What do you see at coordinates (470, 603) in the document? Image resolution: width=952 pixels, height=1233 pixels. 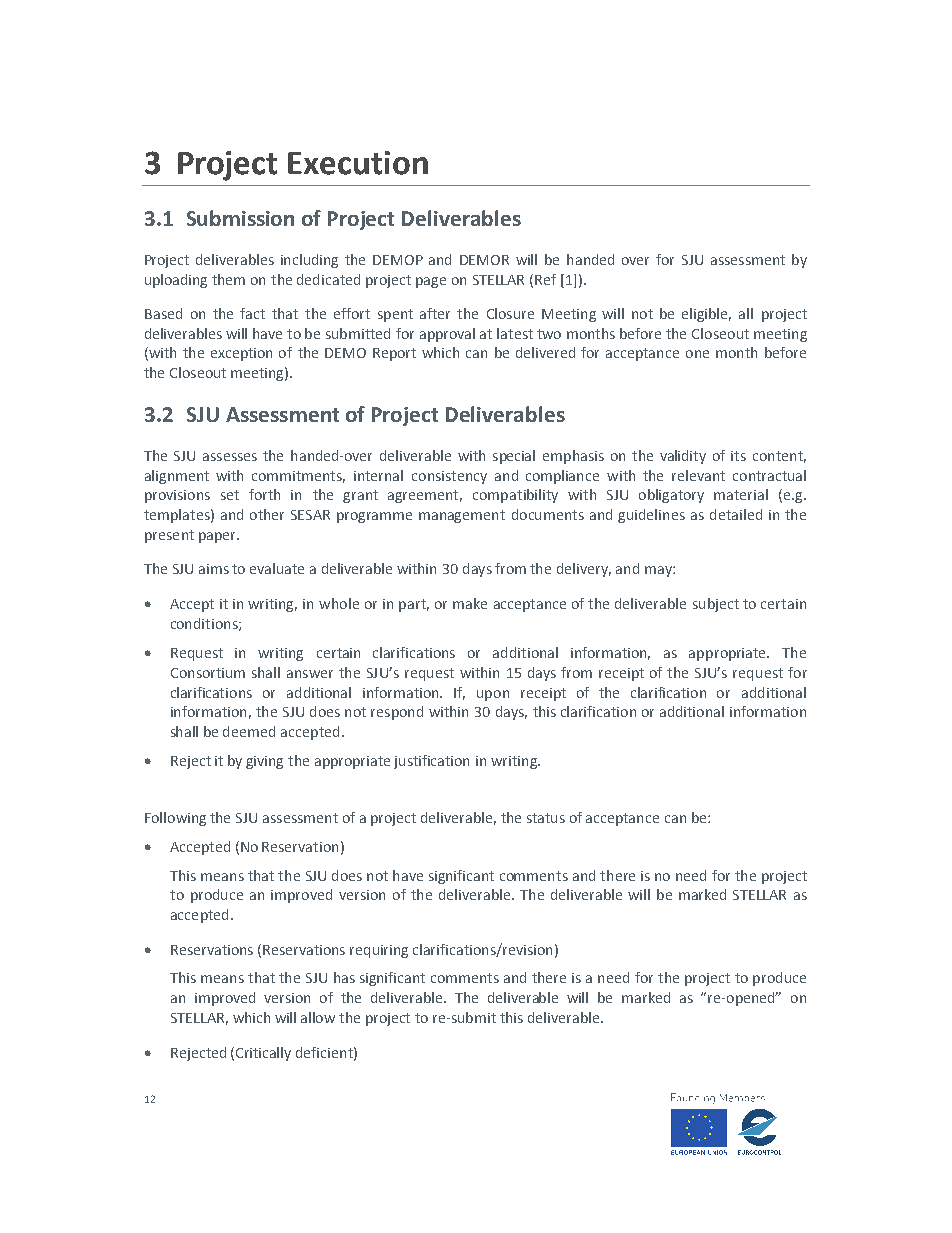 I see `make` at bounding box center [470, 603].
